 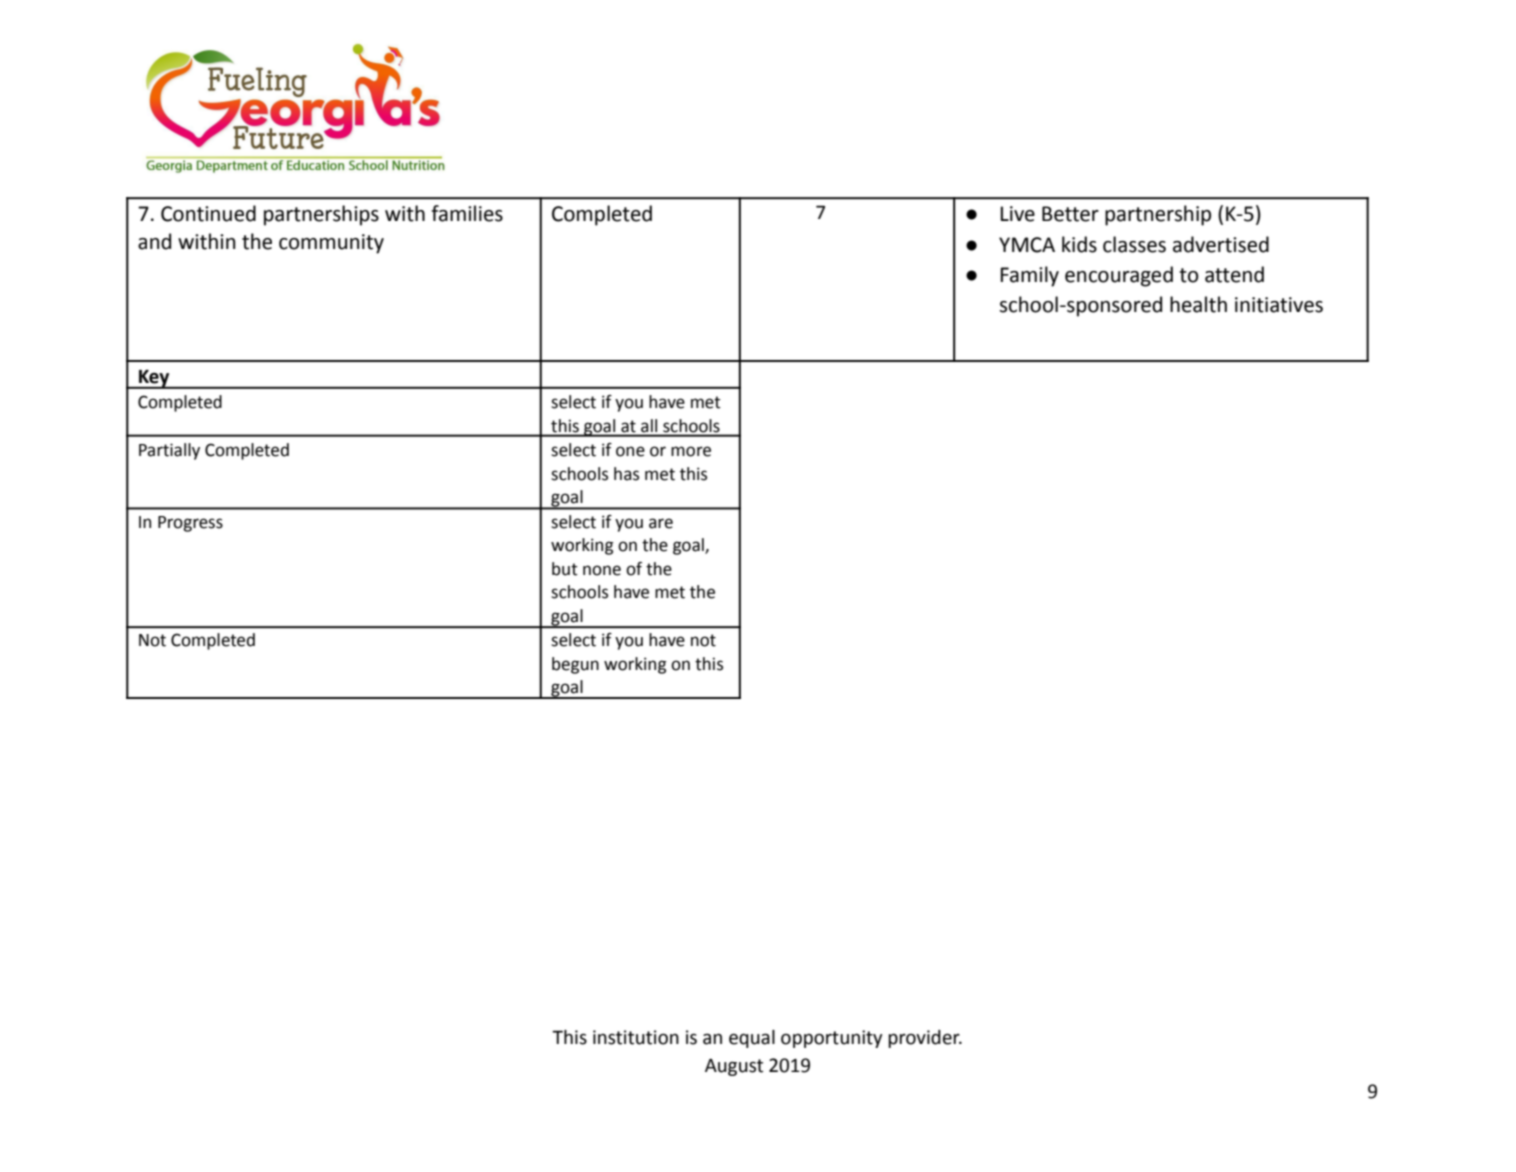 What do you see at coordinates (1134, 244) in the screenshot?
I see `classes` at bounding box center [1134, 244].
